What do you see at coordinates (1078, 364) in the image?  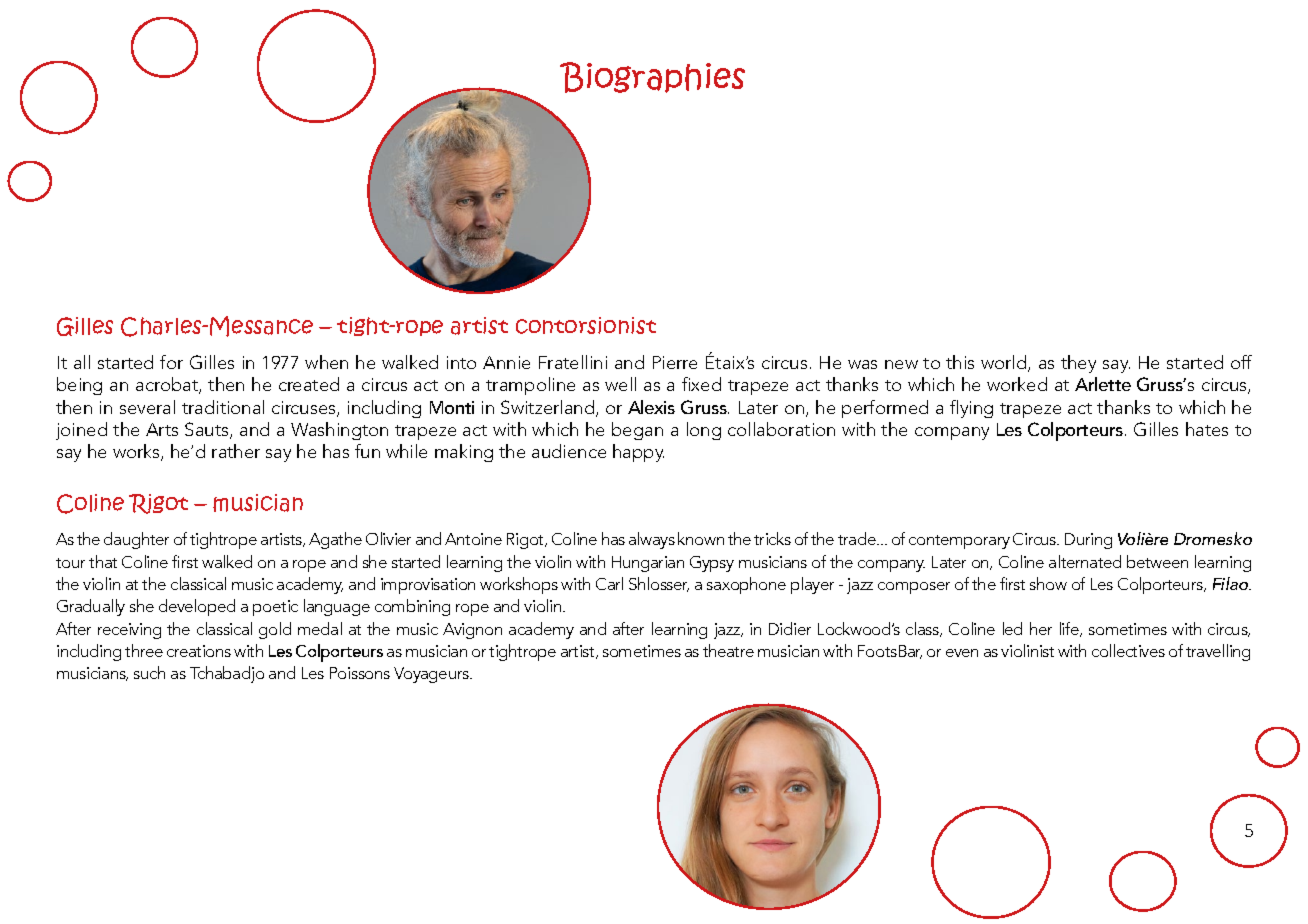 I see `they` at bounding box center [1078, 364].
